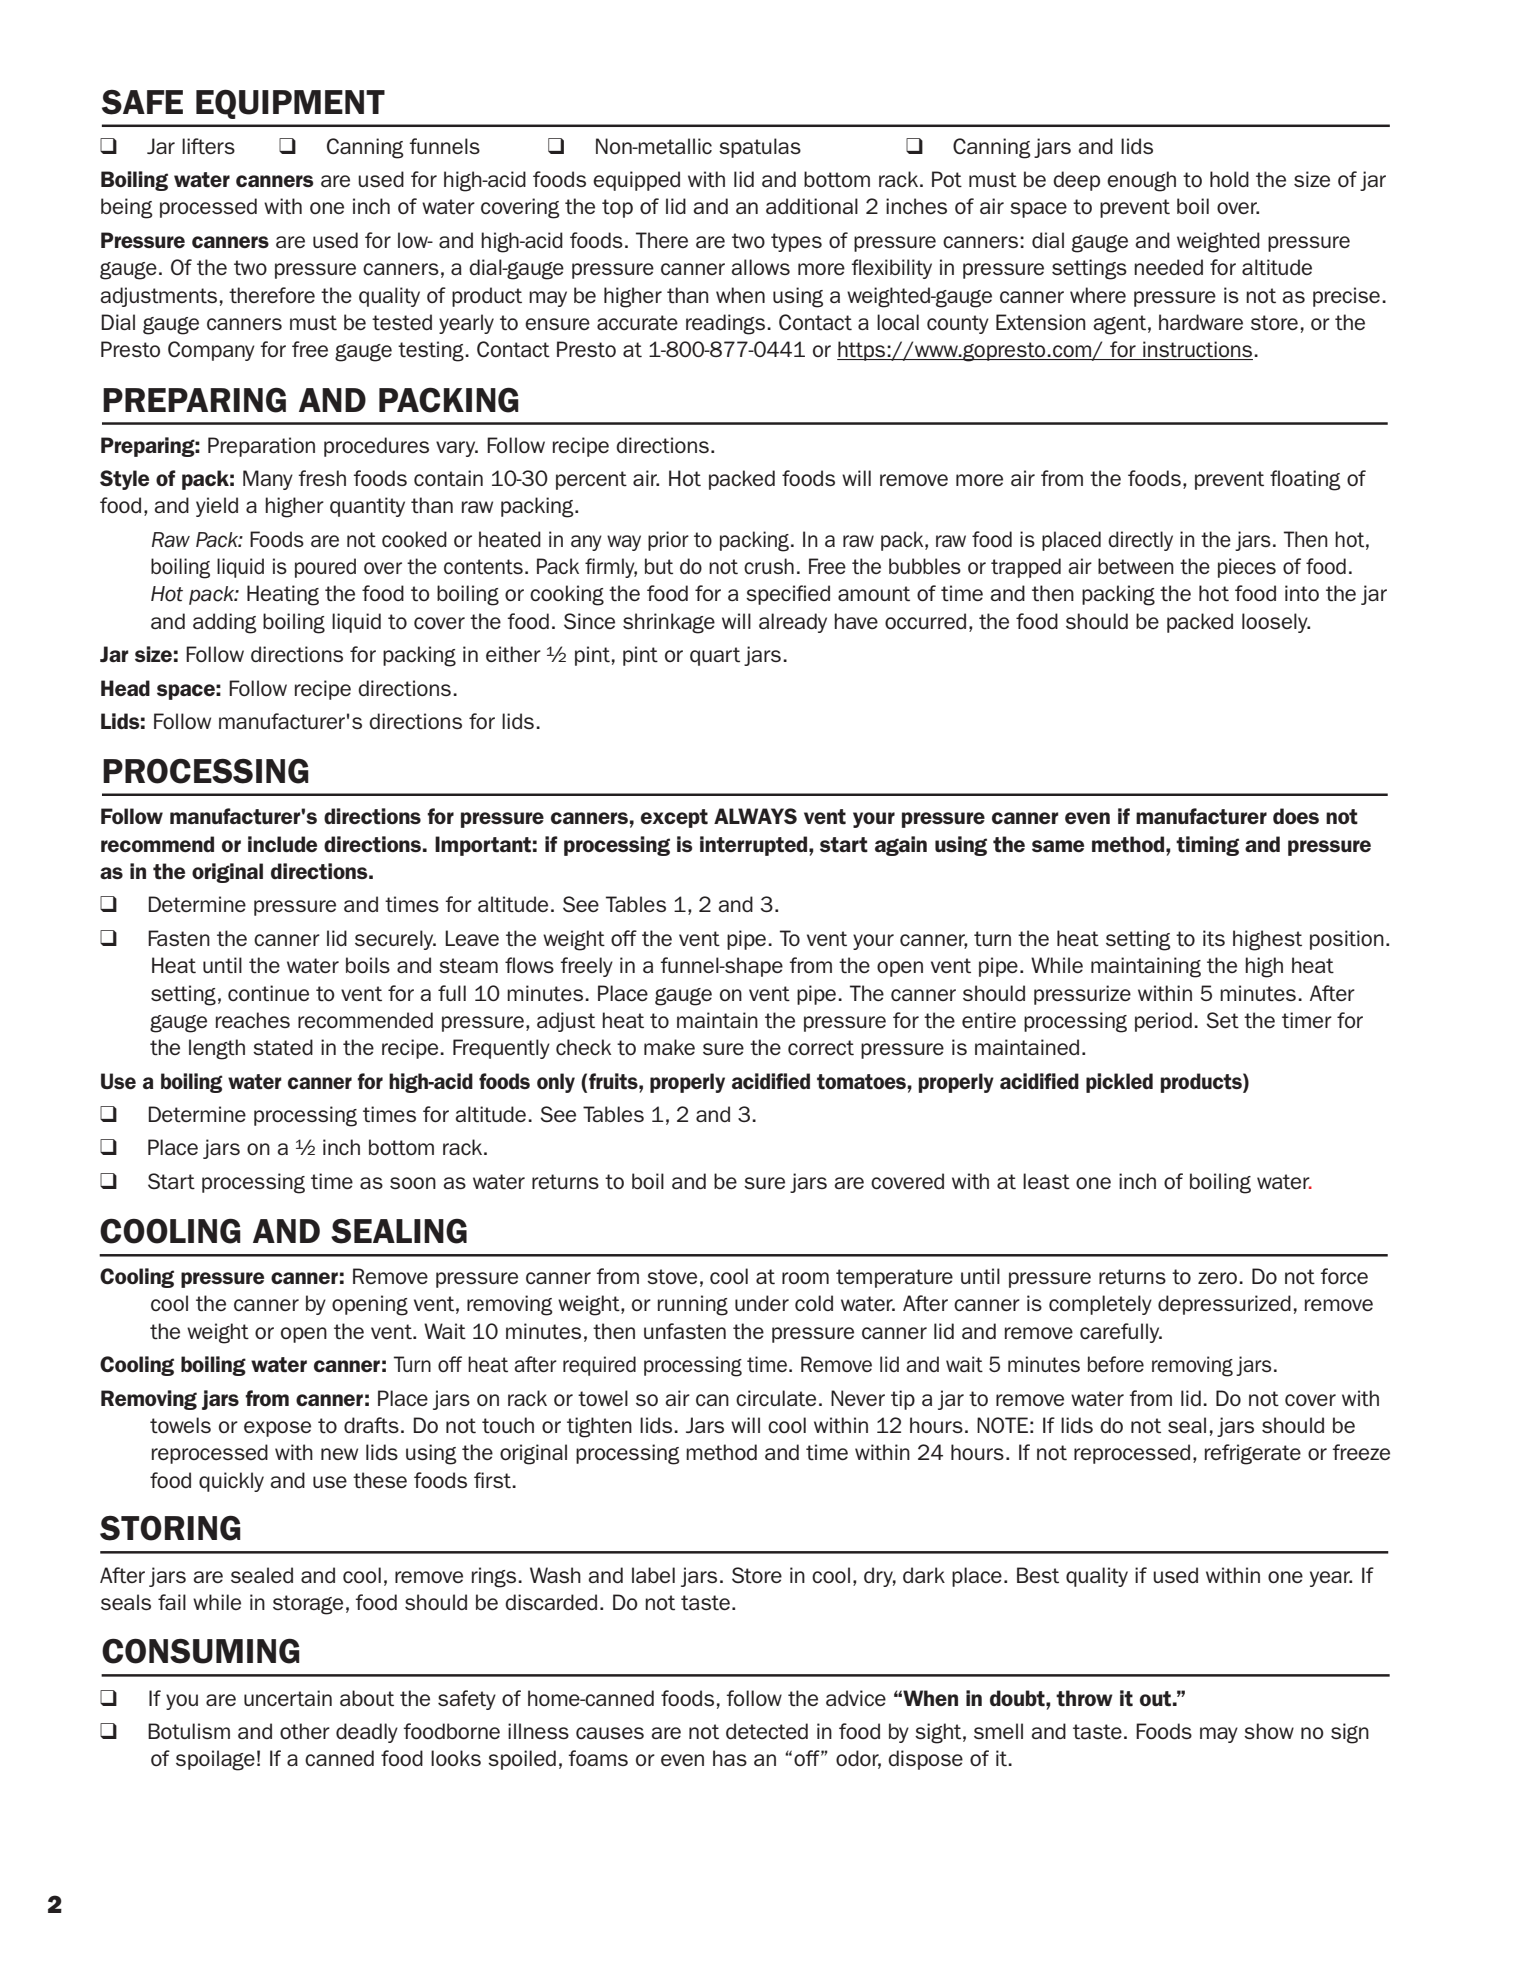  Describe the element at coordinates (208, 146) in the screenshot. I see `lifters` at that location.
